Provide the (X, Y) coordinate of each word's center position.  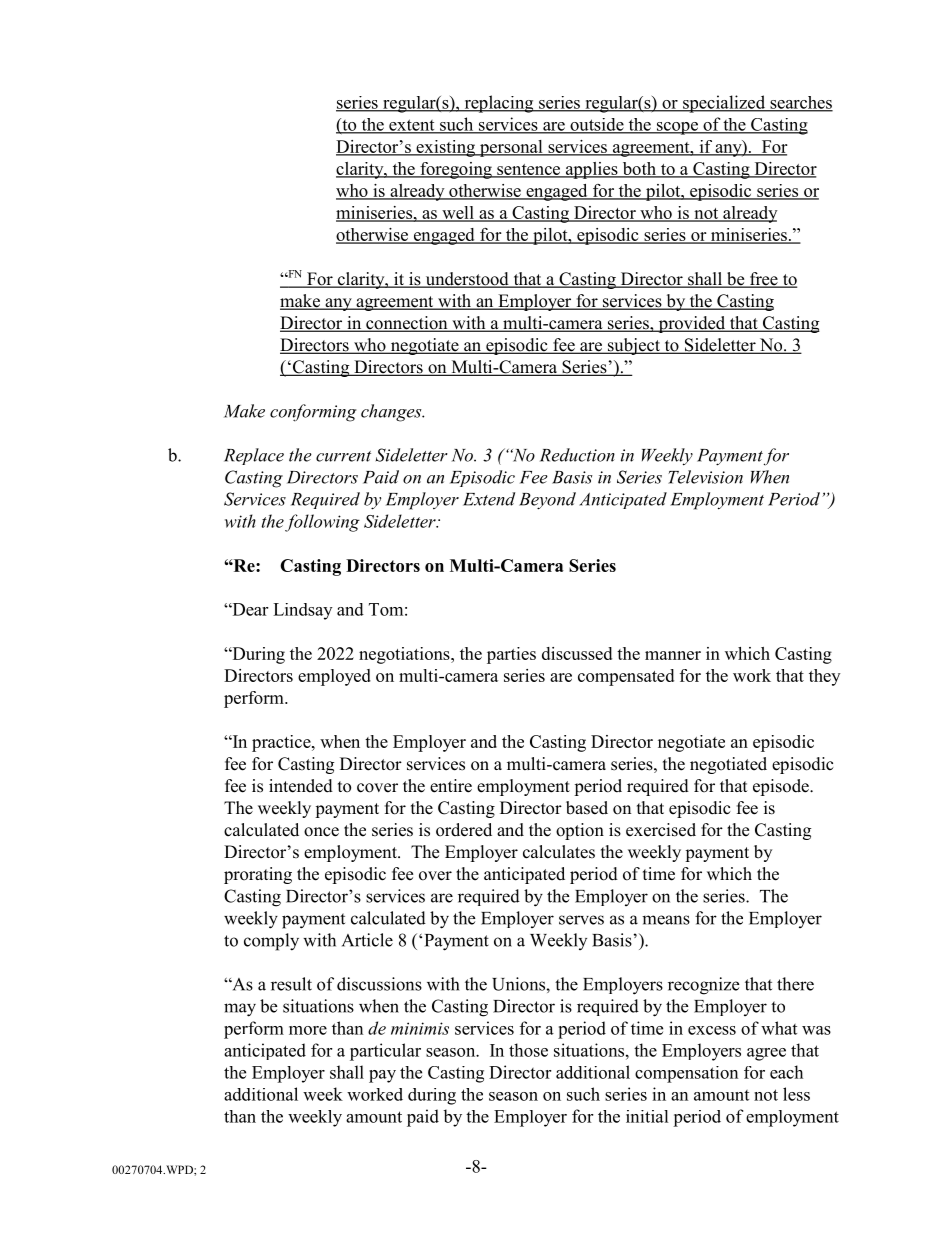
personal (511, 148)
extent (412, 126)
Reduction (577, 455)
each (786, 1072)
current (343, 456)
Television (705, 477)
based (587, 808)
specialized (724, 104)
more (308, 1030)
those (528, 1050)
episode (782, 787)
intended (301, 786)
